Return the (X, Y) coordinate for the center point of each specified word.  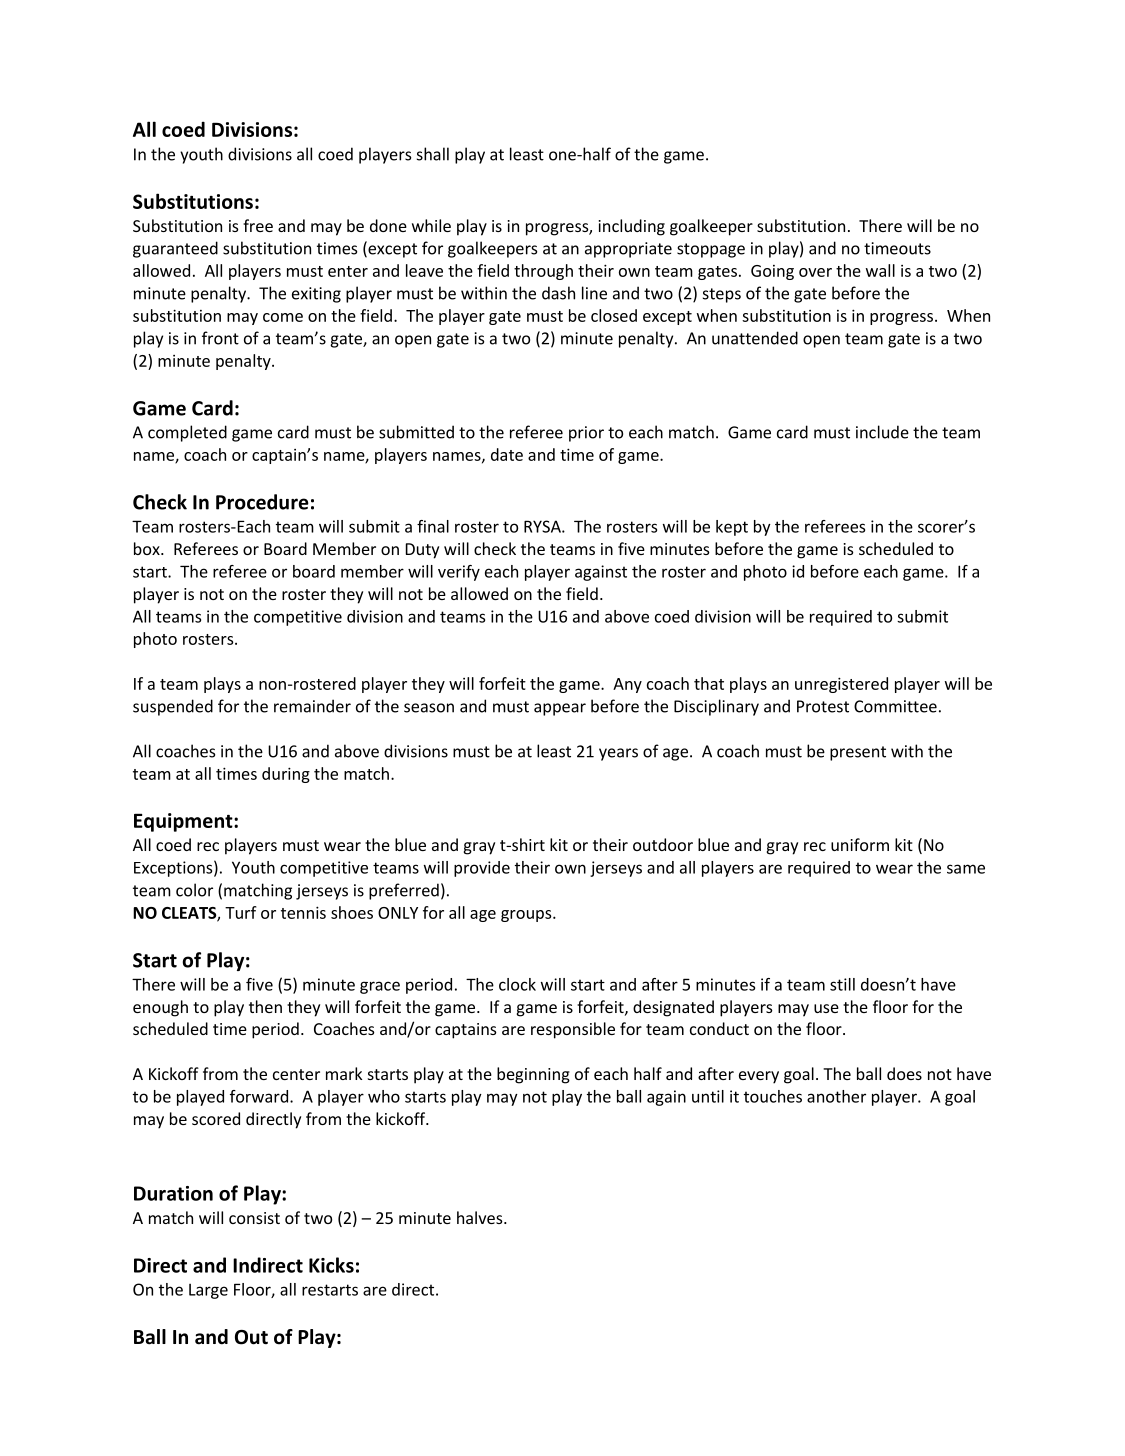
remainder (312, 706)
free (258, 225)
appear (560, 709)
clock (517, 984)
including (631, 227)
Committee (895, 706)
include (882, 432)
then (265, 1006)
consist (254, 1218)
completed (187, 433)
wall (880, 270)
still (842, 984)
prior (586, 434)
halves (481, 1217)
